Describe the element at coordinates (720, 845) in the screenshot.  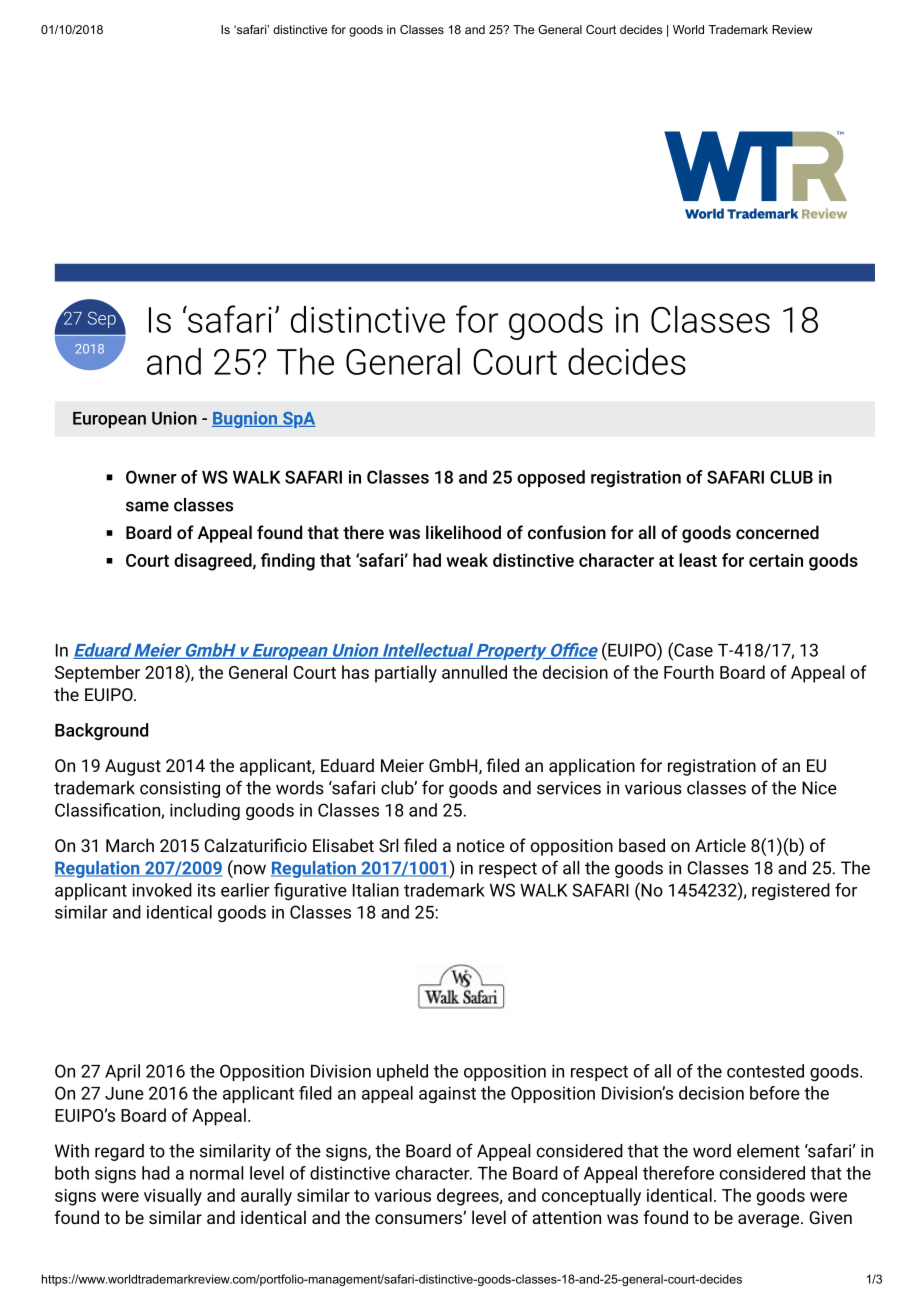
I see `Article` at that location.
